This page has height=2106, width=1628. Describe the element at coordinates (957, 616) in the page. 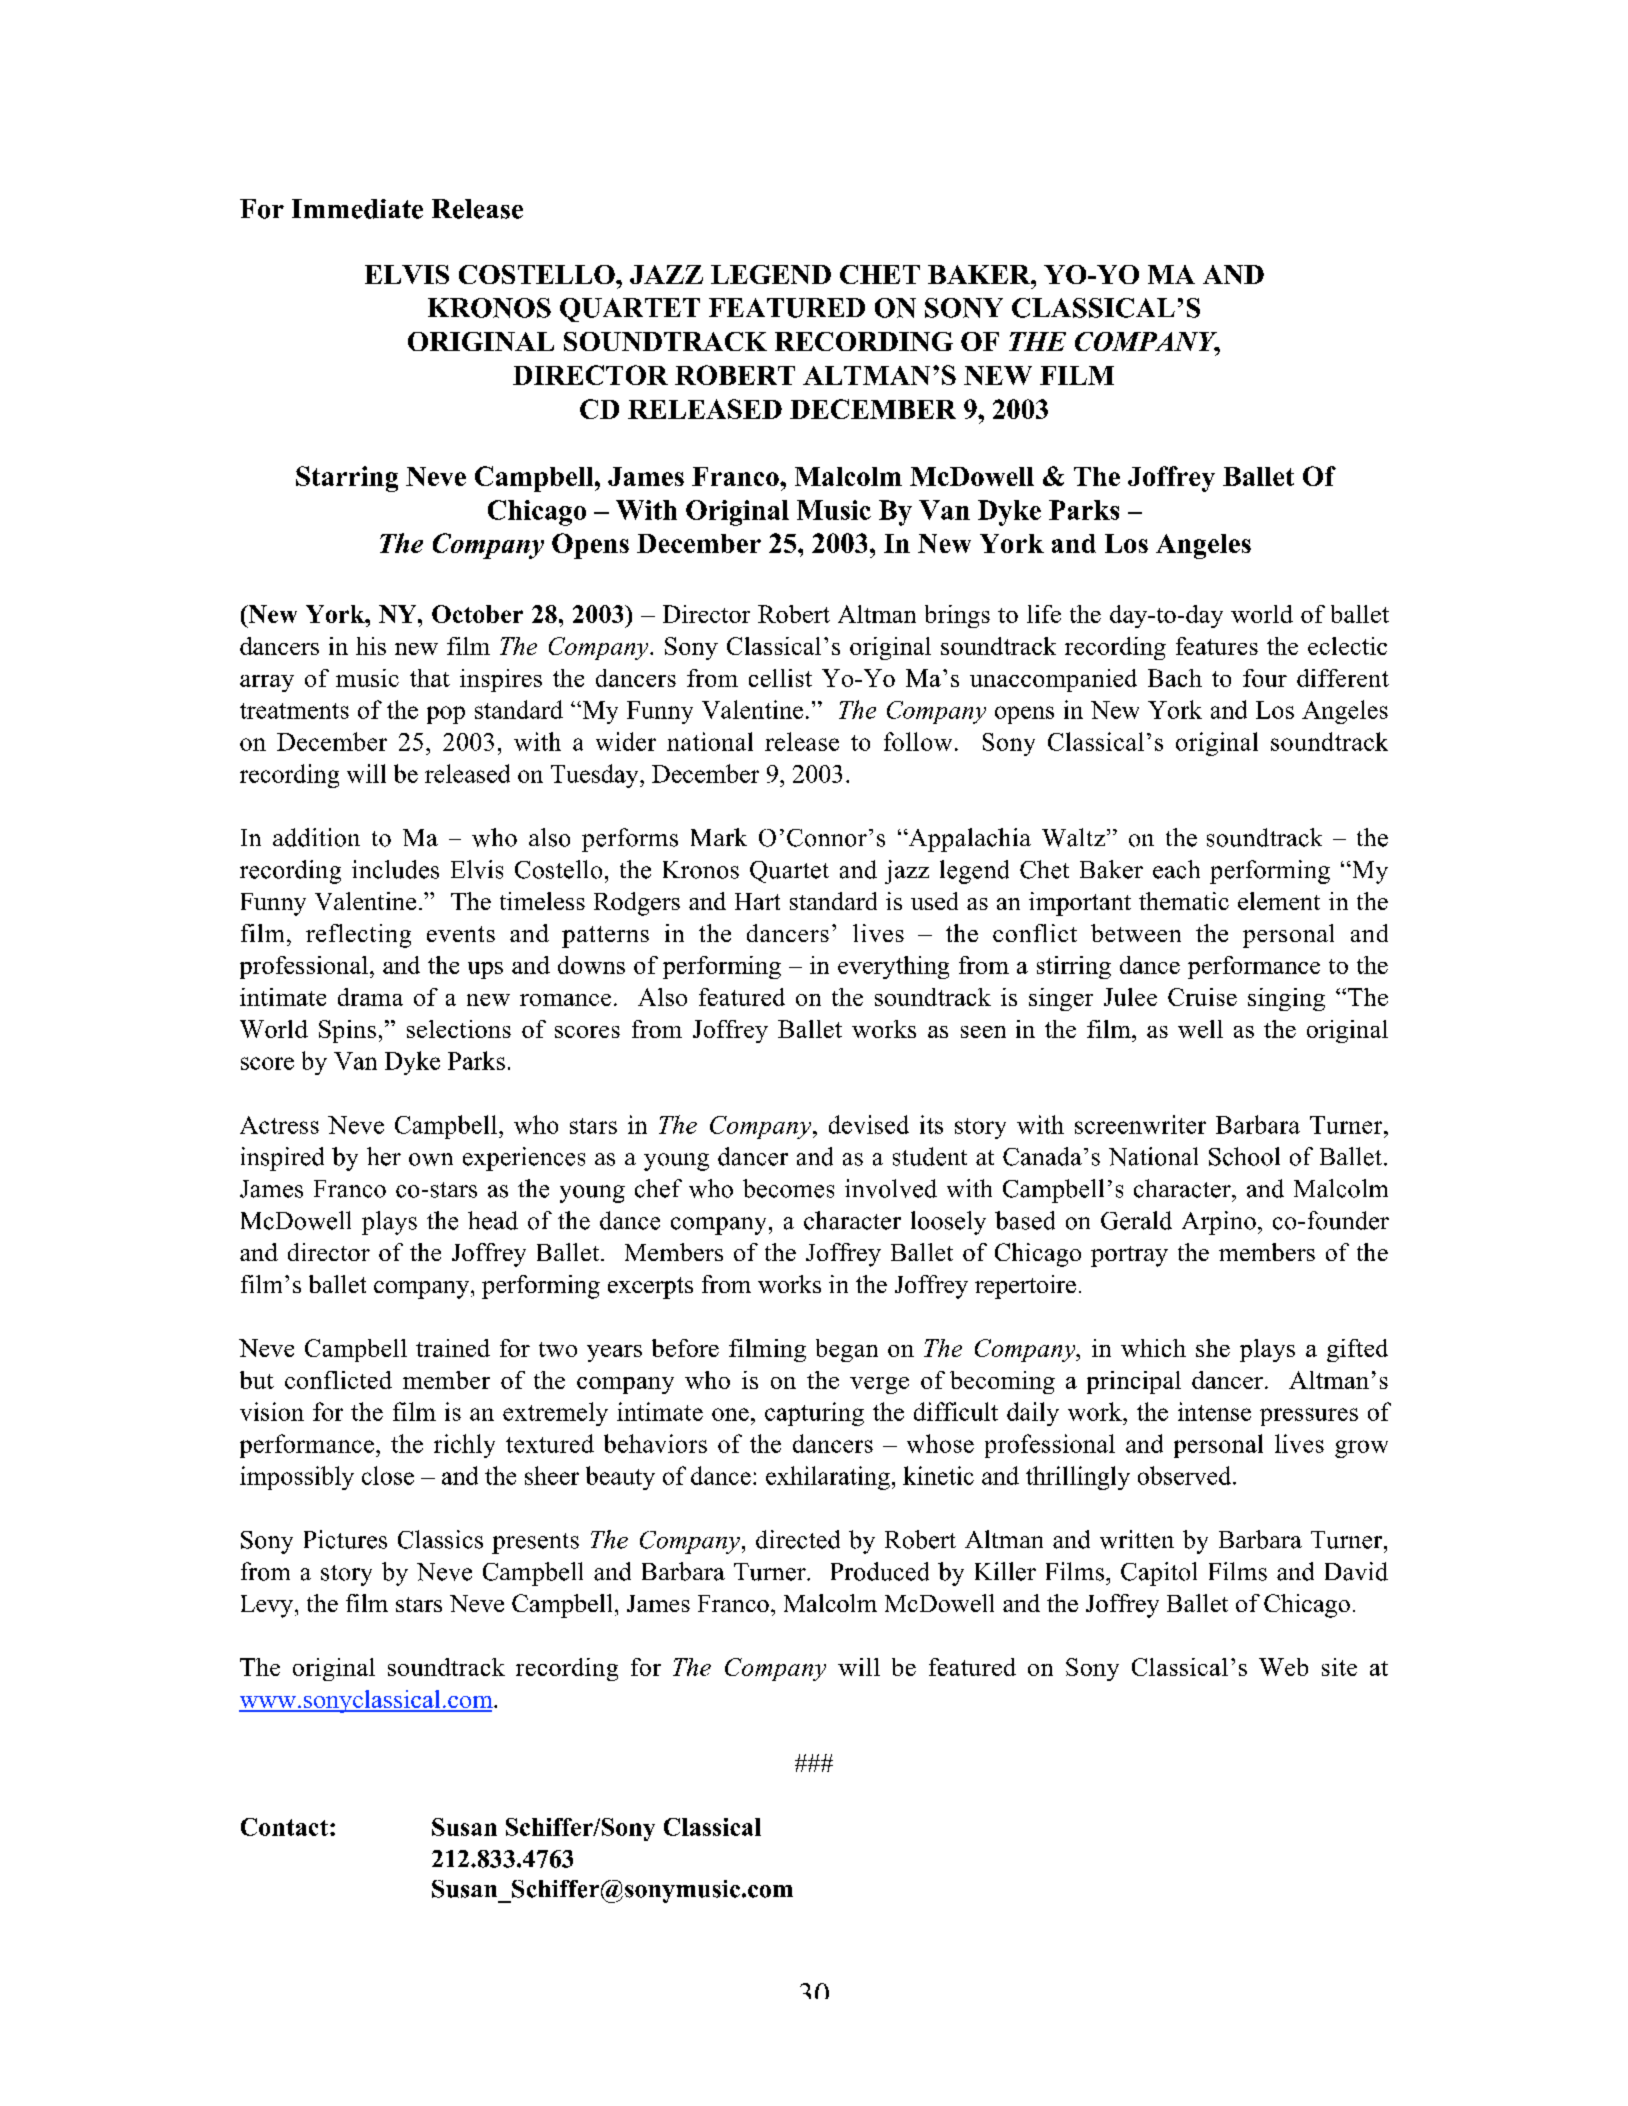

I see `brings` at that location.
